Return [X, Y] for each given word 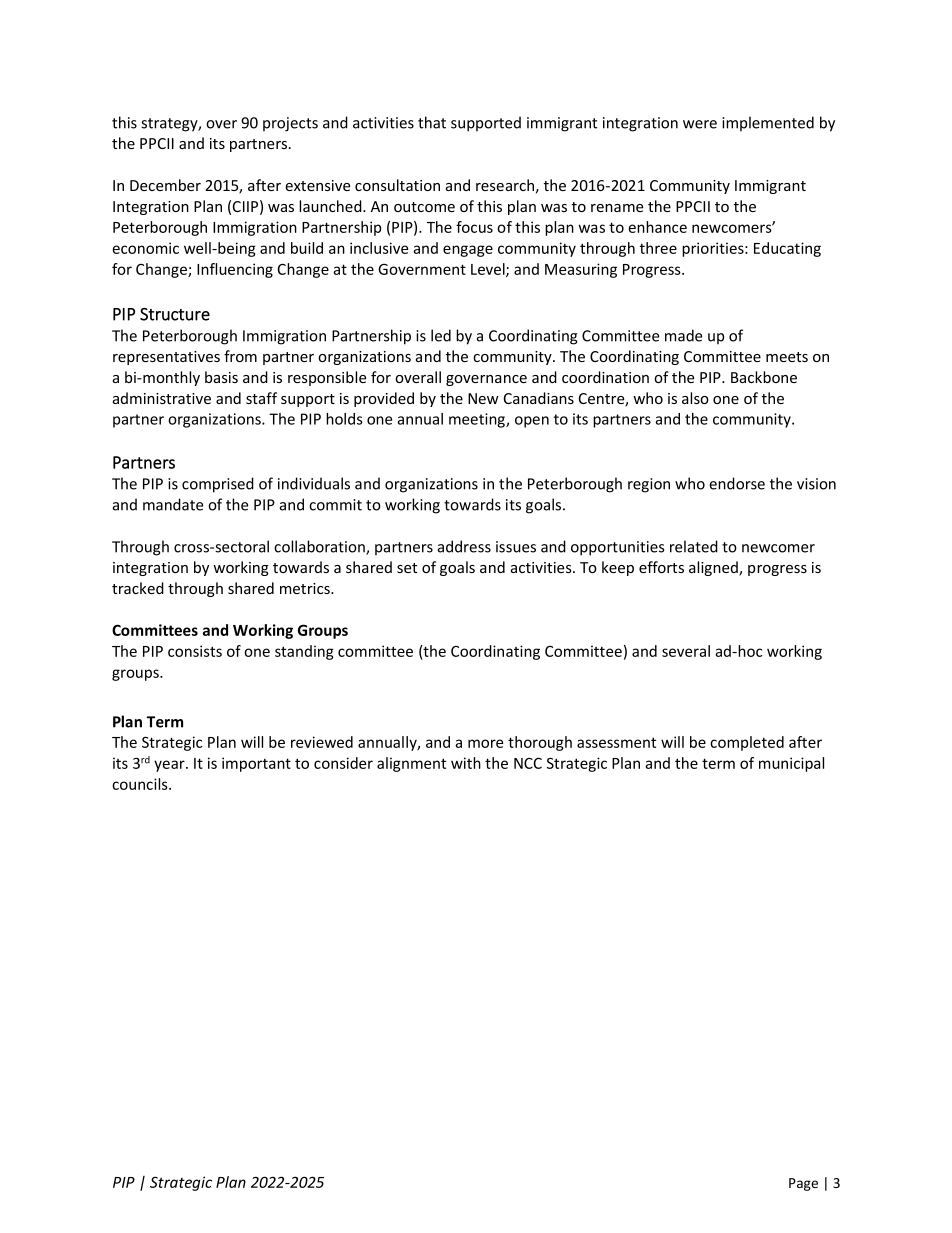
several [686, 651]
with [466, 763]
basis [221, 377]
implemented [768, 123]
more [485, 743]
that [432, 122]
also [695, 398]
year [170, 766]
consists [195, 651]
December [165, 185]
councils [141, 784]
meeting [478, 420]
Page [803, 1184]
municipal [791, 764]
